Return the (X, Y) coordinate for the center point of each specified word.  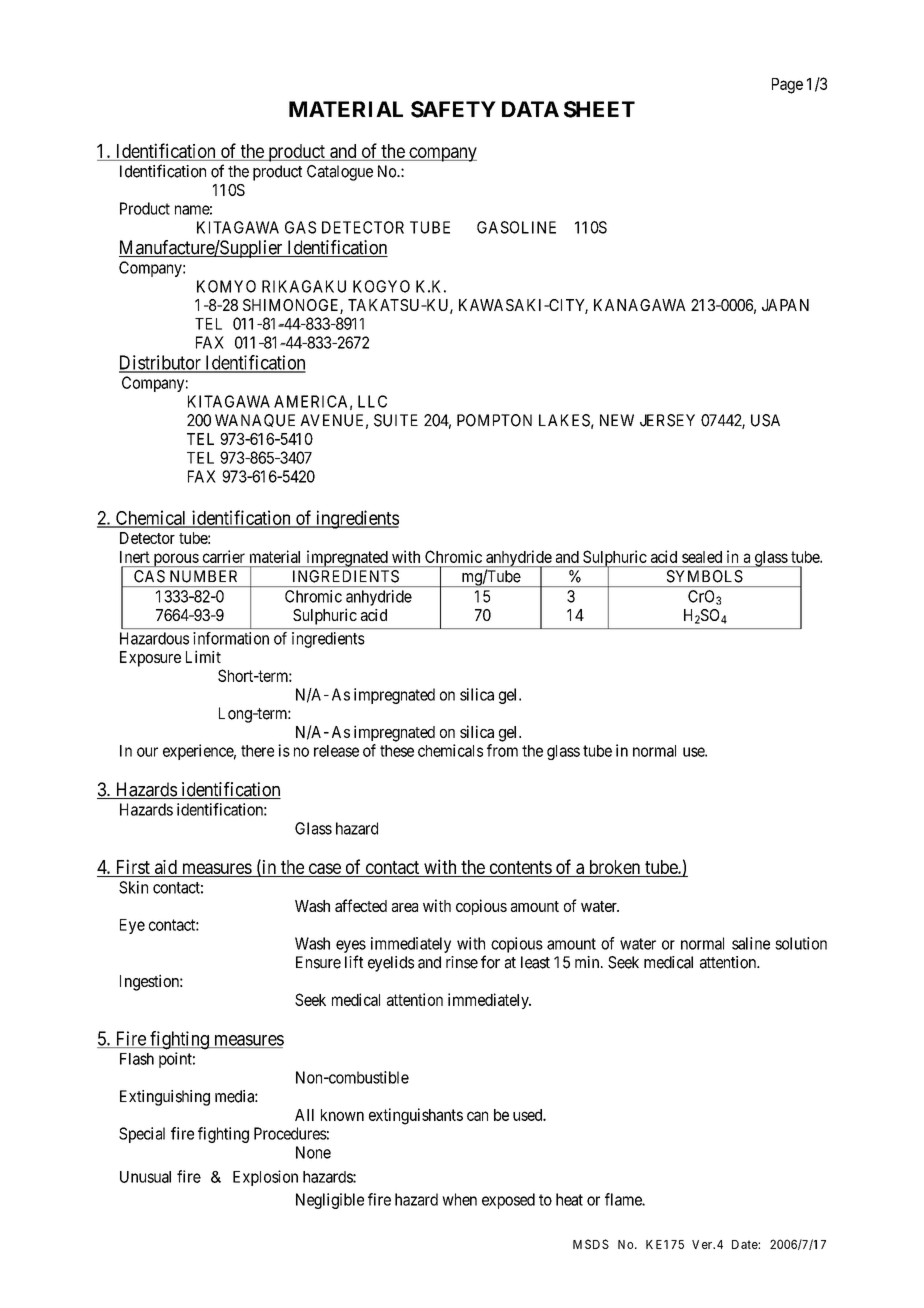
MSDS (591, 1244)
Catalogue (340, 173)
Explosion (265, 1178)
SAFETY (453, 109)
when (459, 1199)
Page (787, 86)
